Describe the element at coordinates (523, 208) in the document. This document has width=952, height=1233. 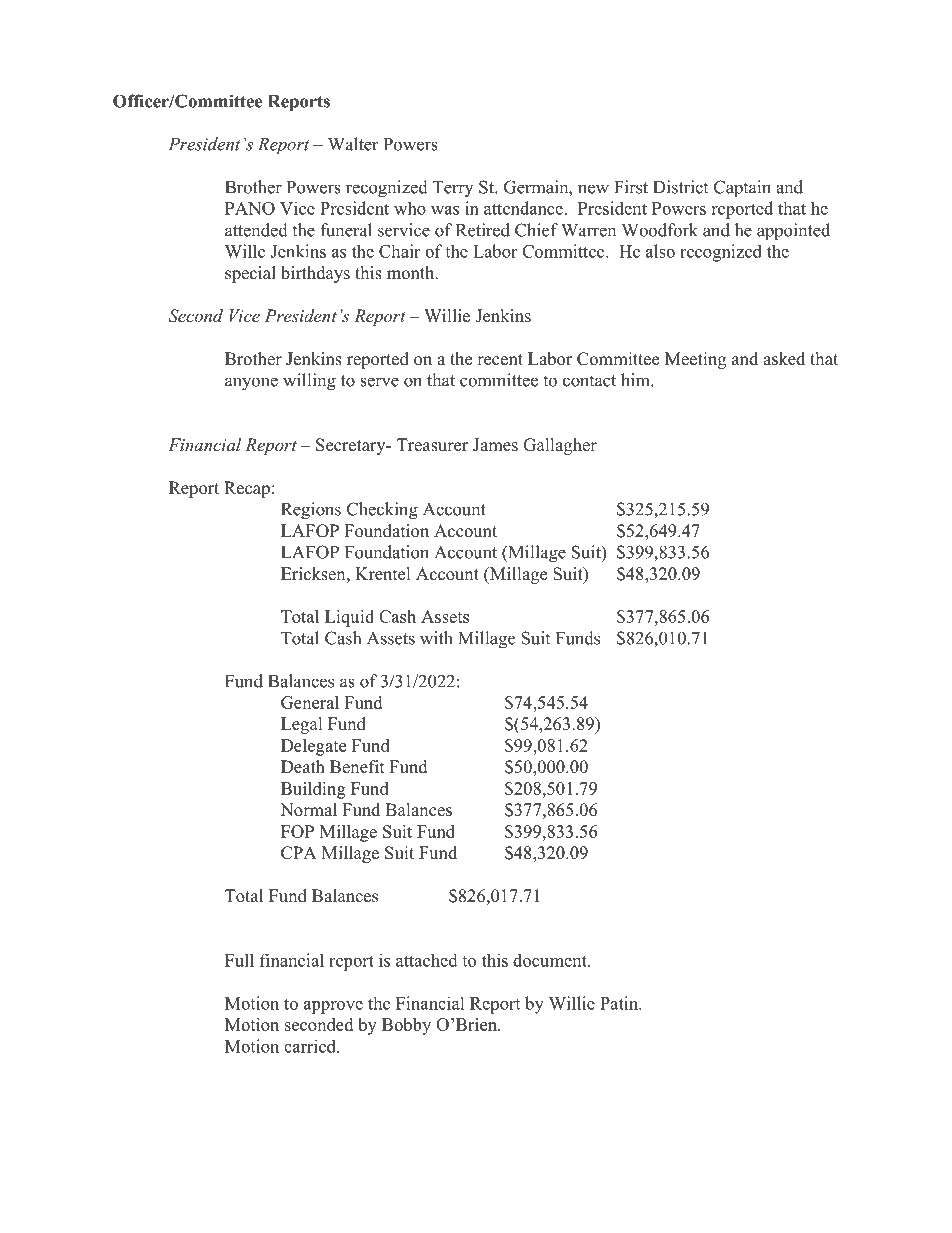
I see `attendance` at that location.
